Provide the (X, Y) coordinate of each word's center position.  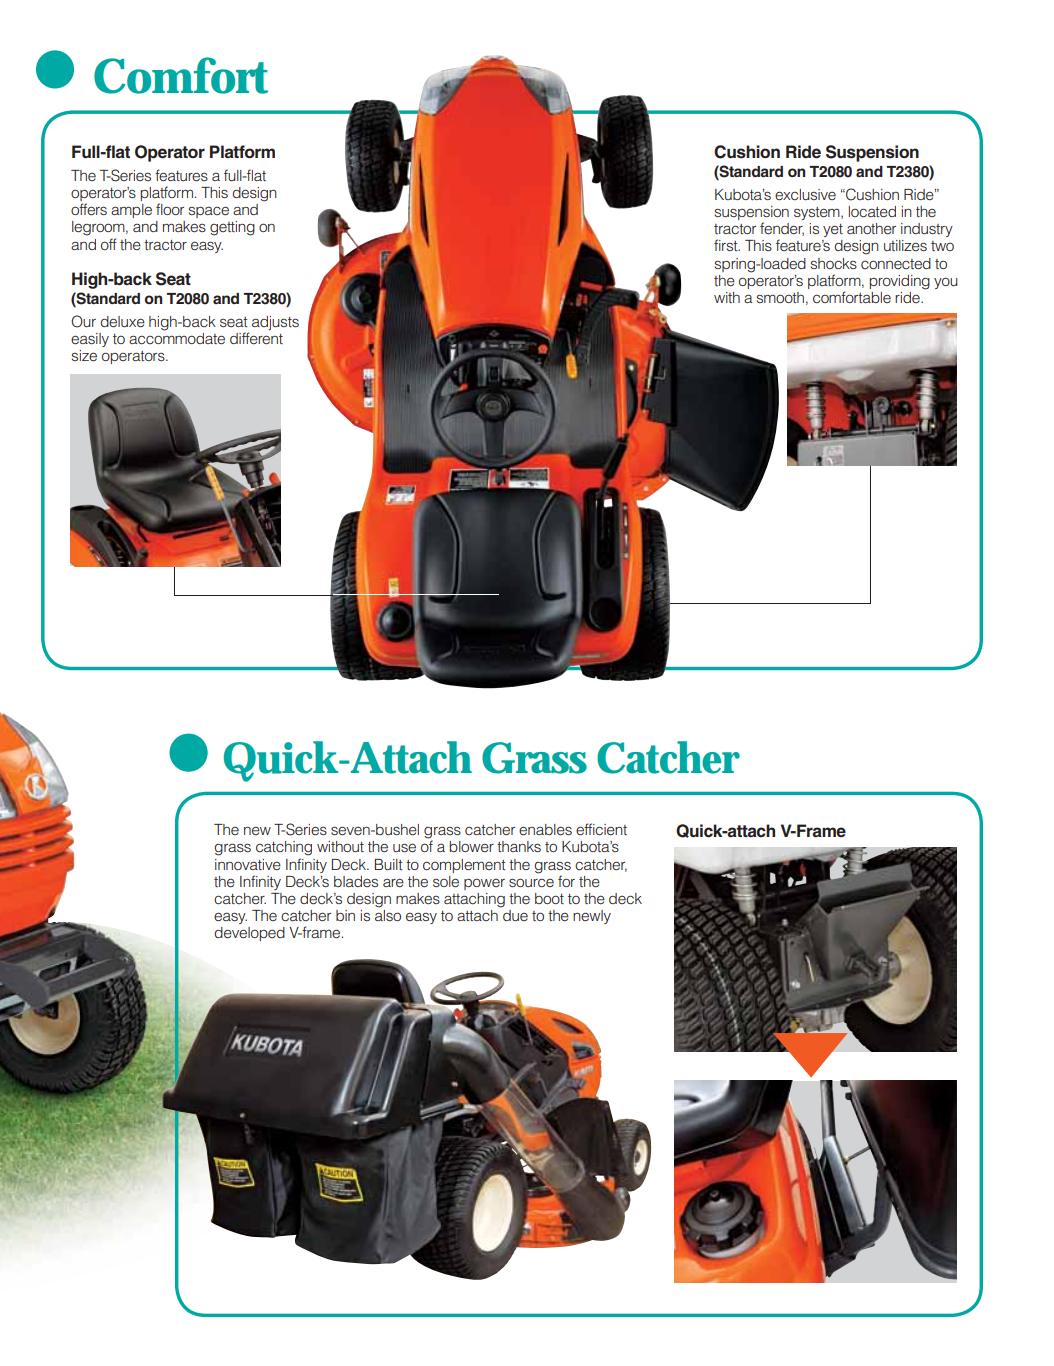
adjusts (275, 323)
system (818, 213)
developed (249, 934)
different (256, 338)
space (209, 212)
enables (545, 830)
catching (284, 848)
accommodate (177, 339)
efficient (601, 829)
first (727, 245)
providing (899, 282)
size (84, 356)
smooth (780, 297)
